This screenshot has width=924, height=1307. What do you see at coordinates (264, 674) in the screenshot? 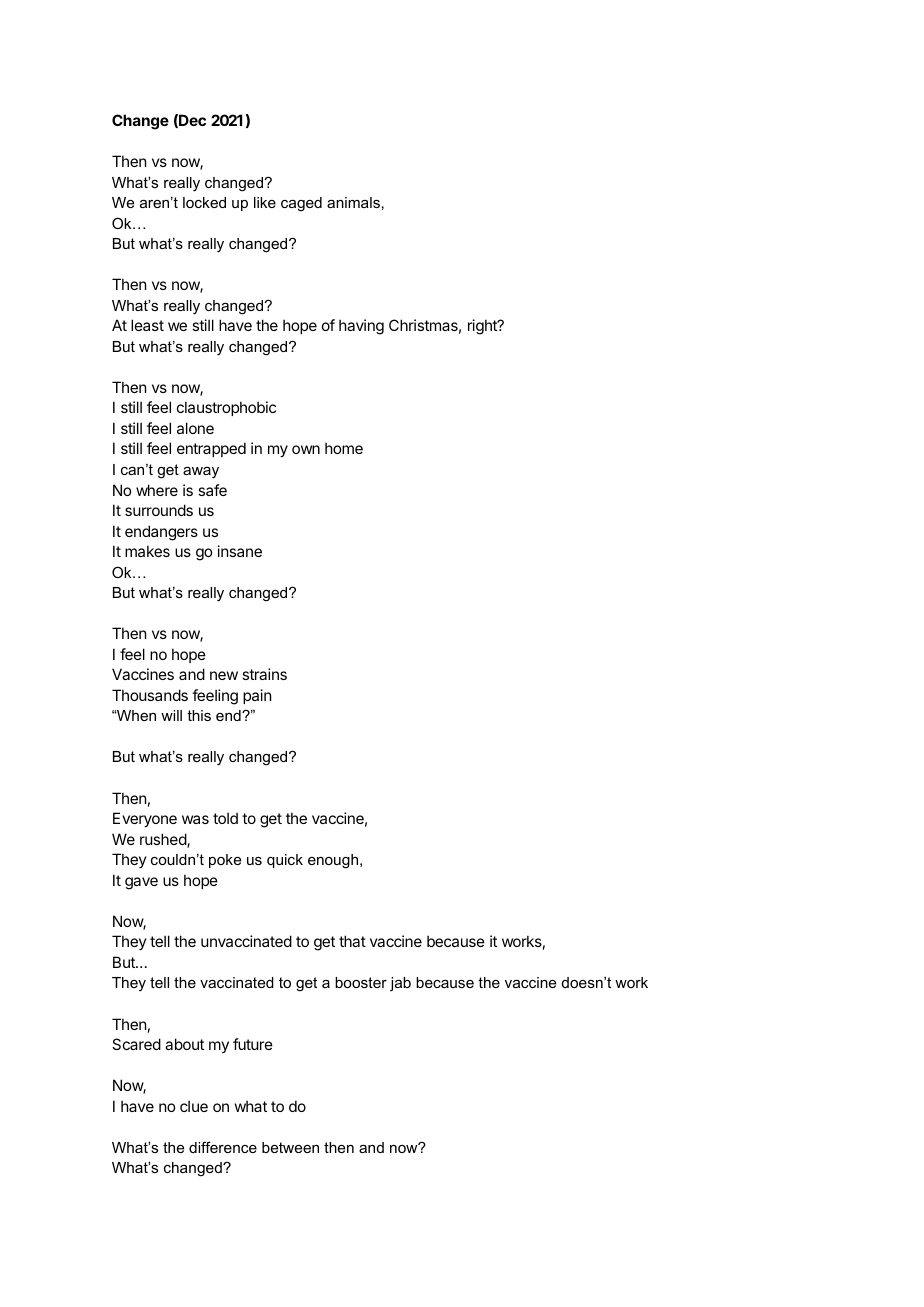
I see `strains` at bounding box center [264, 674].
